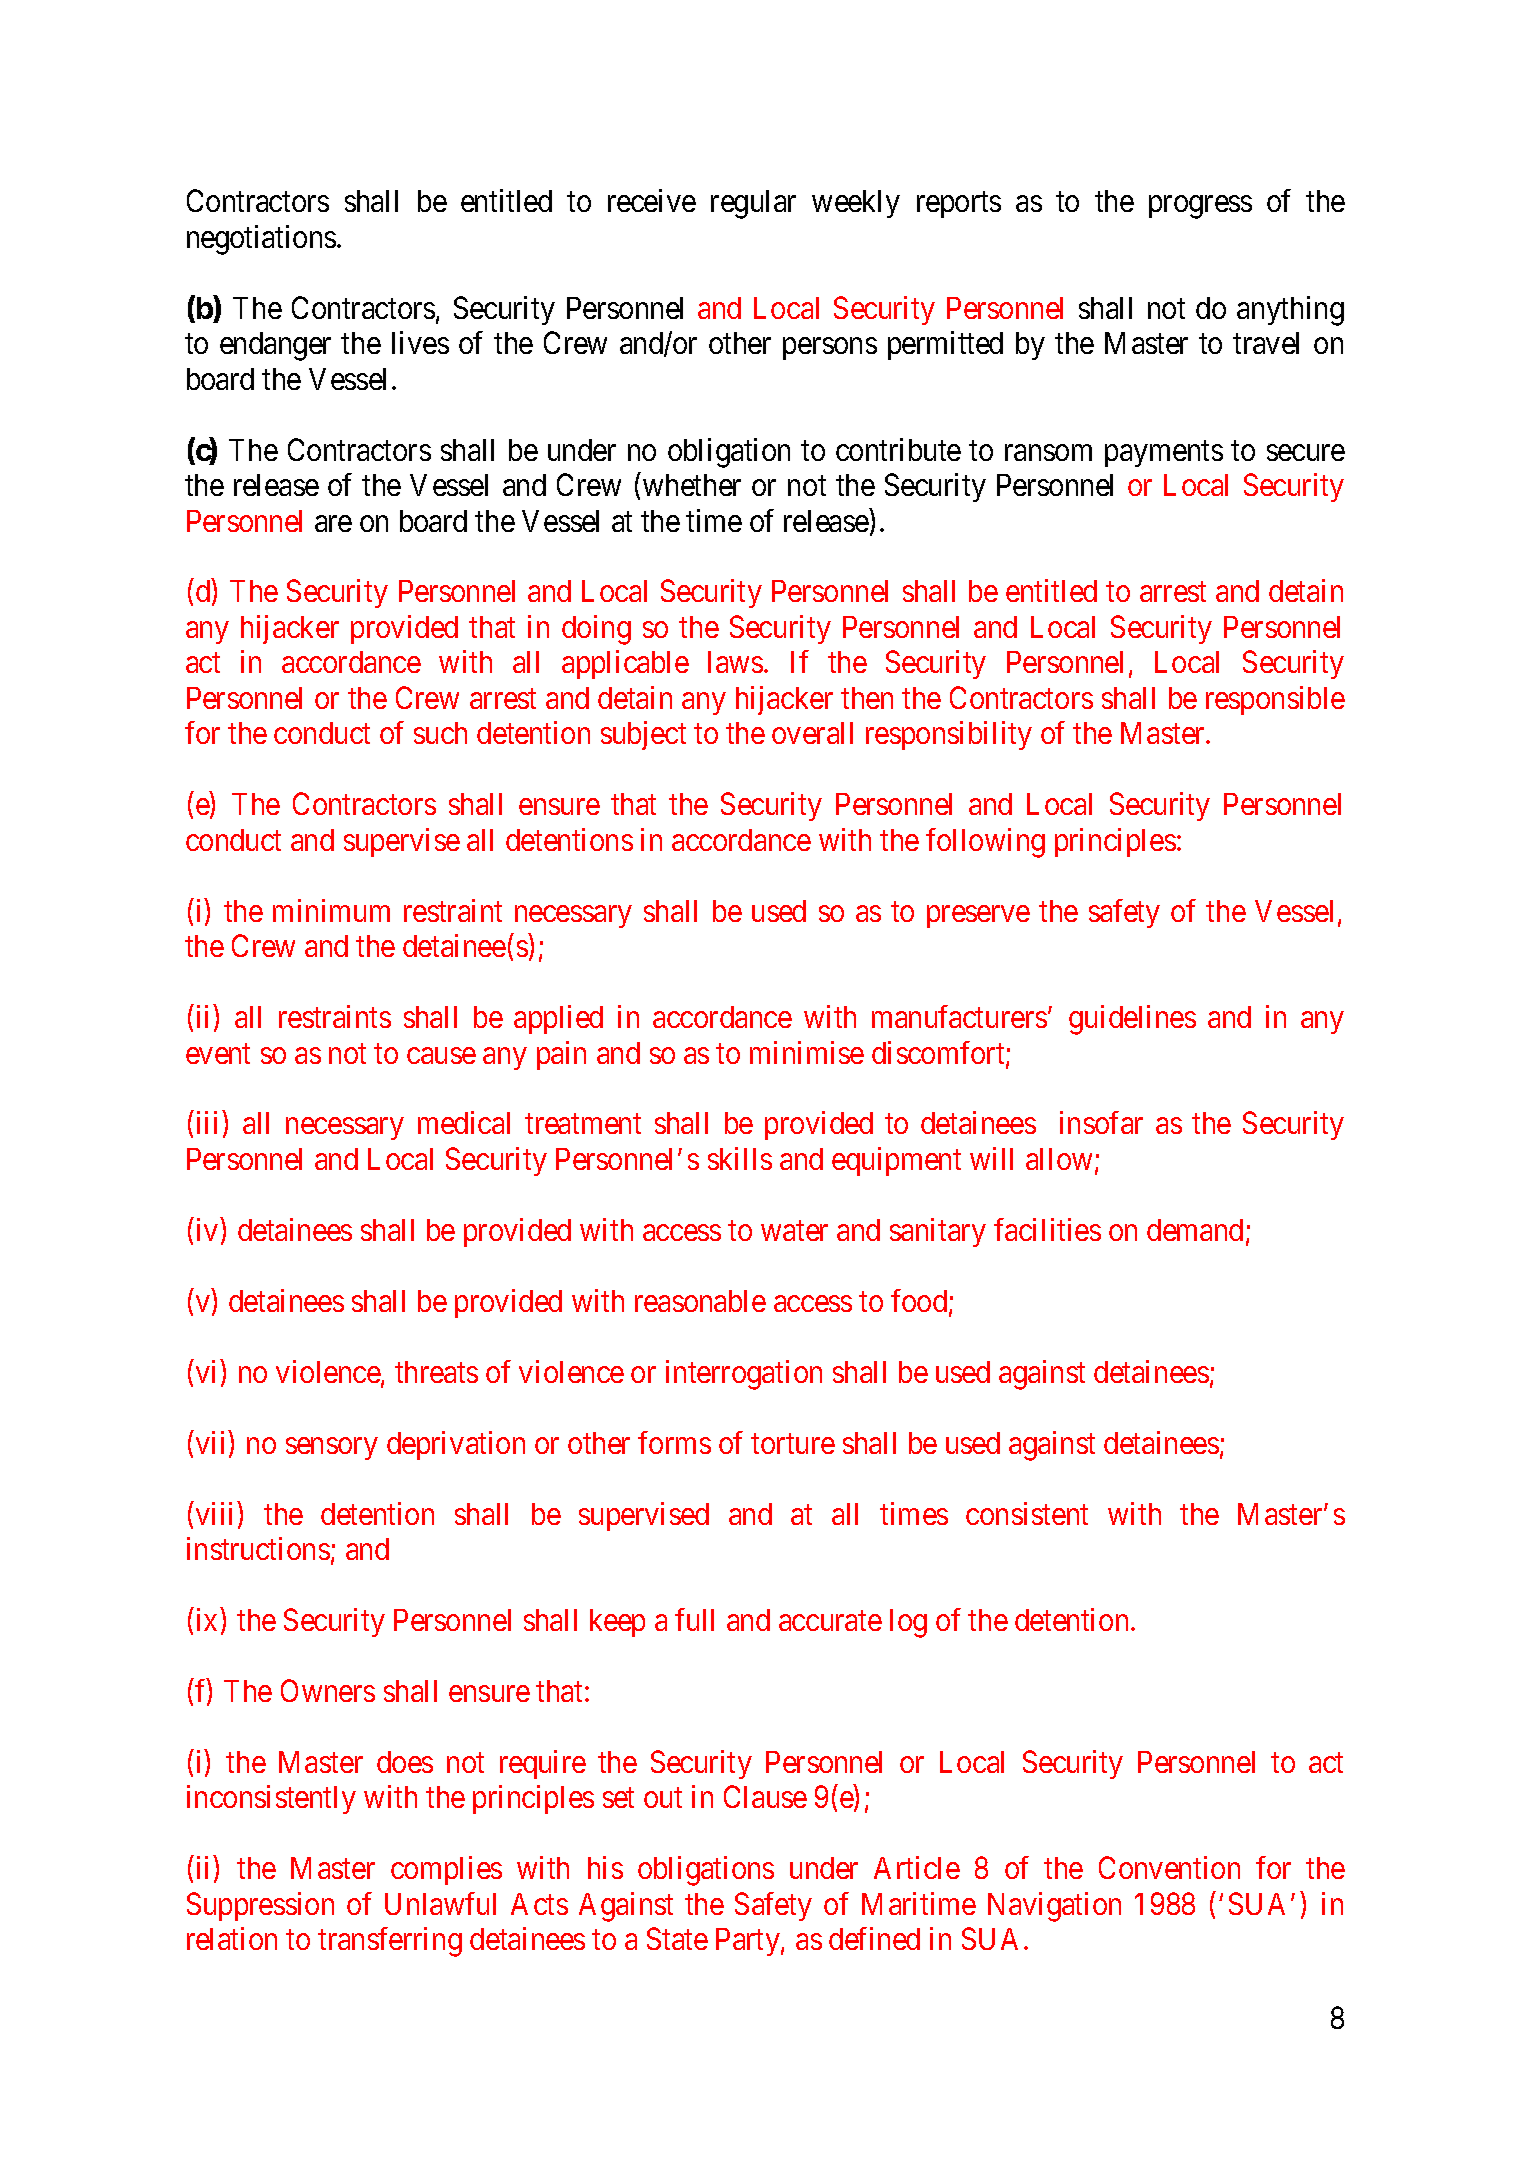  What do you see at coordinates (390, 1942) in the image?
I see `transferring` at bounding box center [390, 1942].
